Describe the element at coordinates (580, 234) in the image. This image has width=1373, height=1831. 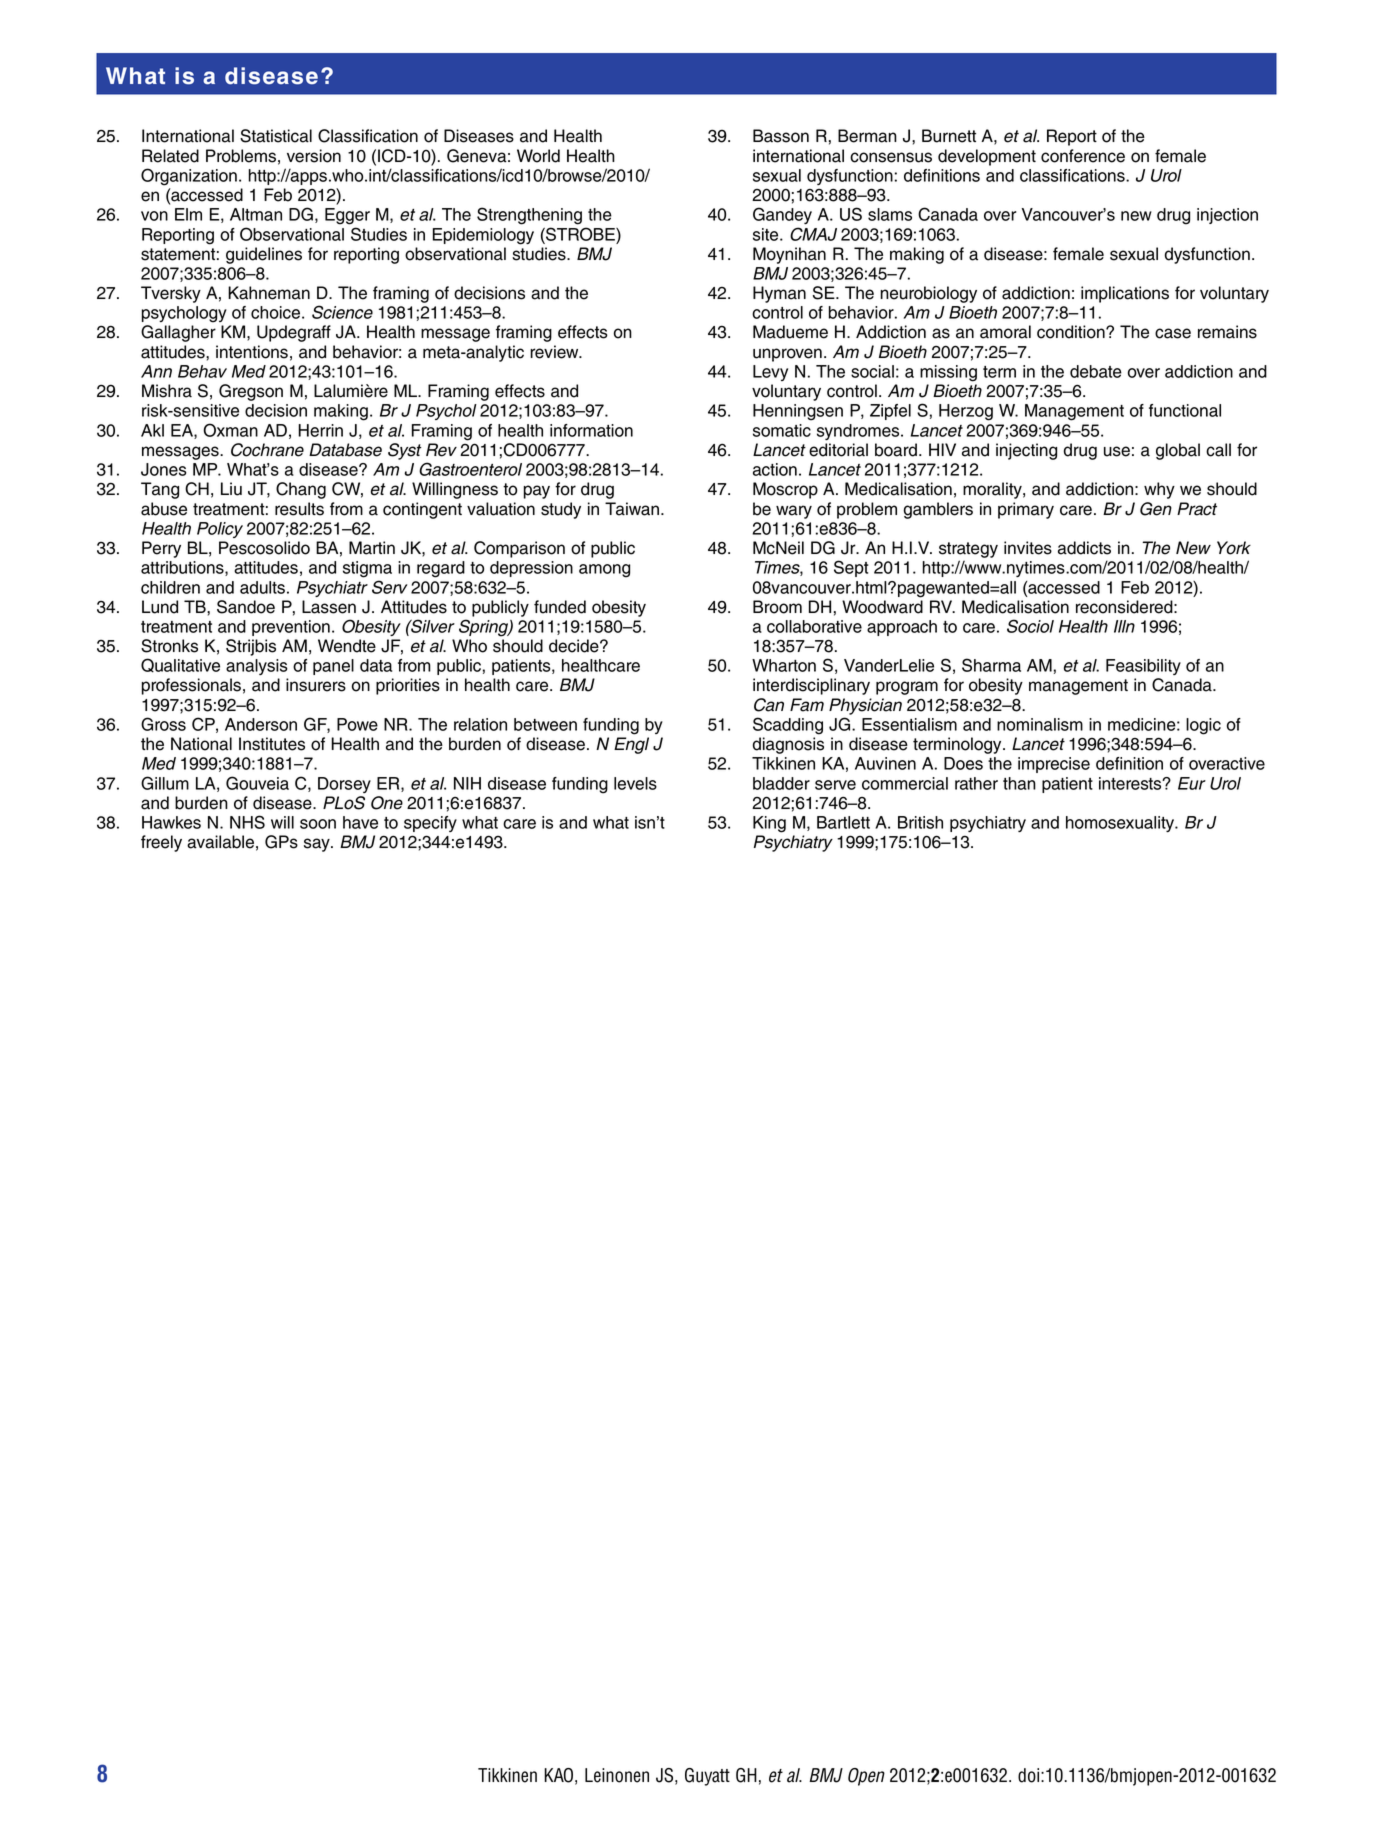
I see `STROBE` at that location.
